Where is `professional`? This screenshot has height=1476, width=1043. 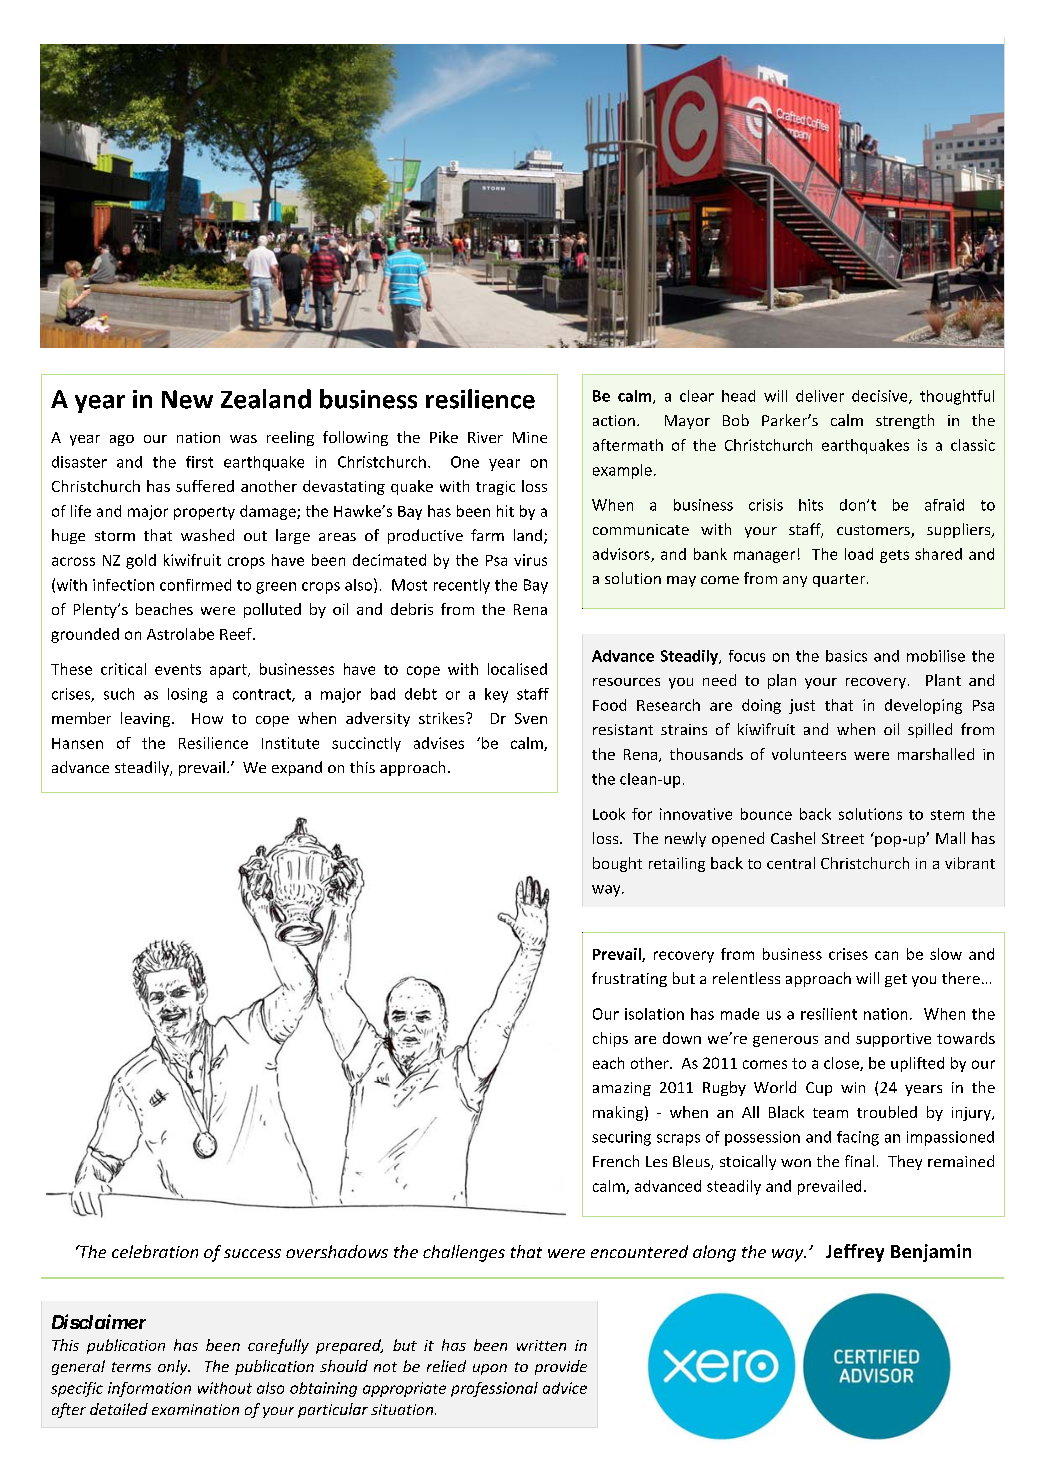
professional is located at coordinates (494, 1389).
